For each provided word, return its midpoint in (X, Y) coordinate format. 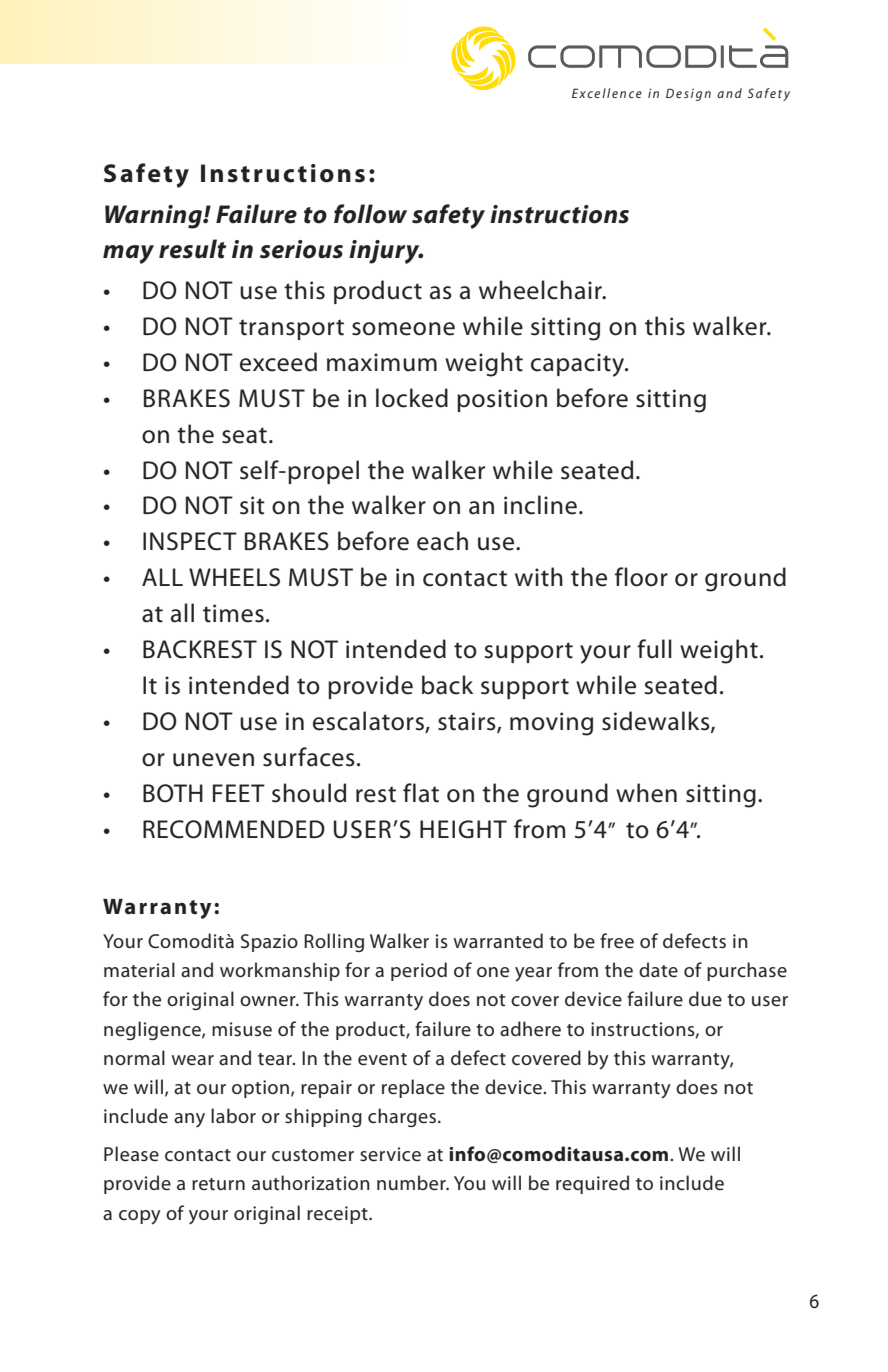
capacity (579, 365)
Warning (154, 217)
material (139, 970)
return (218, 1184)
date (658, 970)
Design (688, 94)
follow (370, 214)
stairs (468, 722)
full (654, 649)
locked (412, 398)
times (233, 613)
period (419, 971)
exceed (278, 362)
